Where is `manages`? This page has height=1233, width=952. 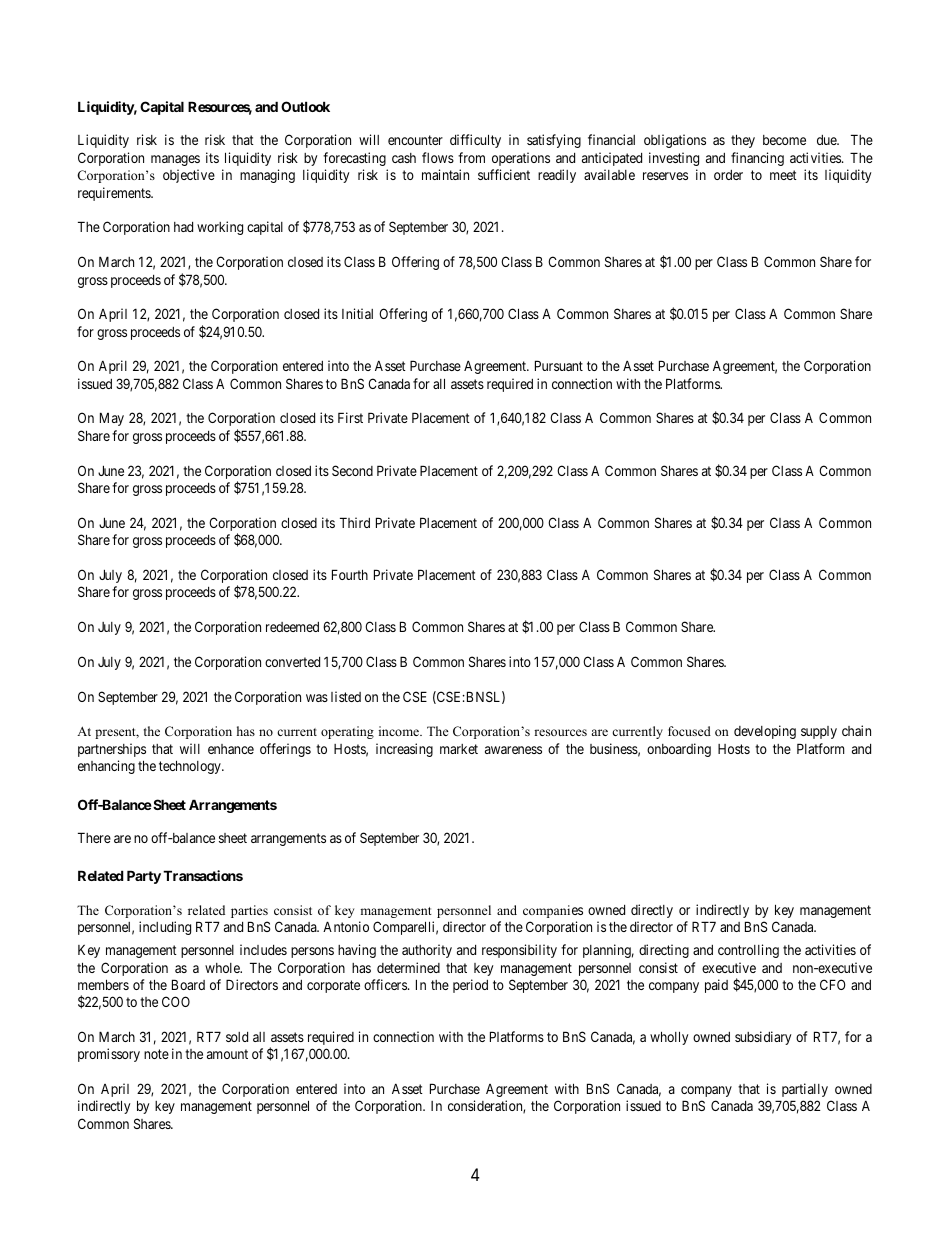 manages is located at coordinates (175, 160).
